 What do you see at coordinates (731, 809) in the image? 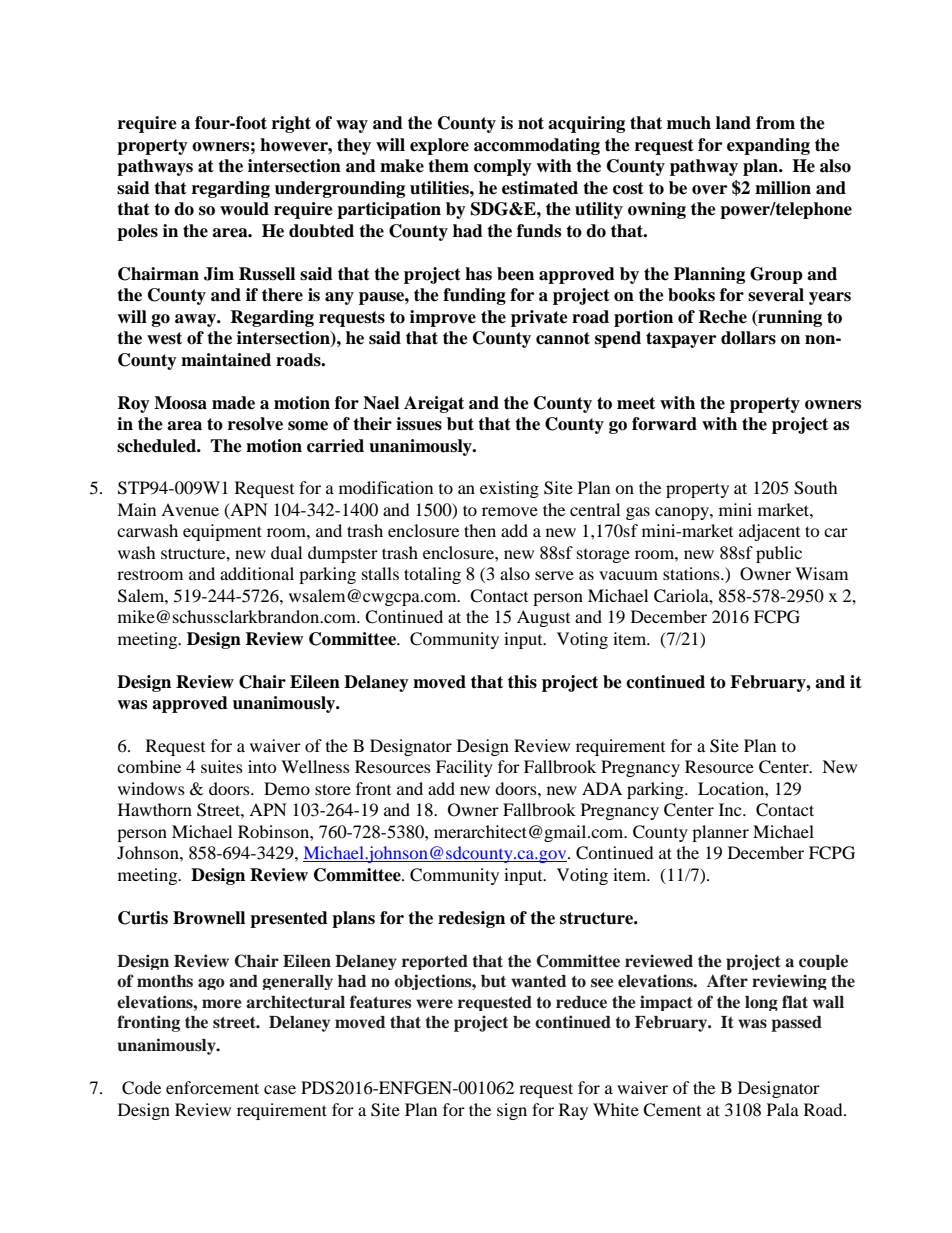
I see `Inc` at bounding box center [731, 809].
